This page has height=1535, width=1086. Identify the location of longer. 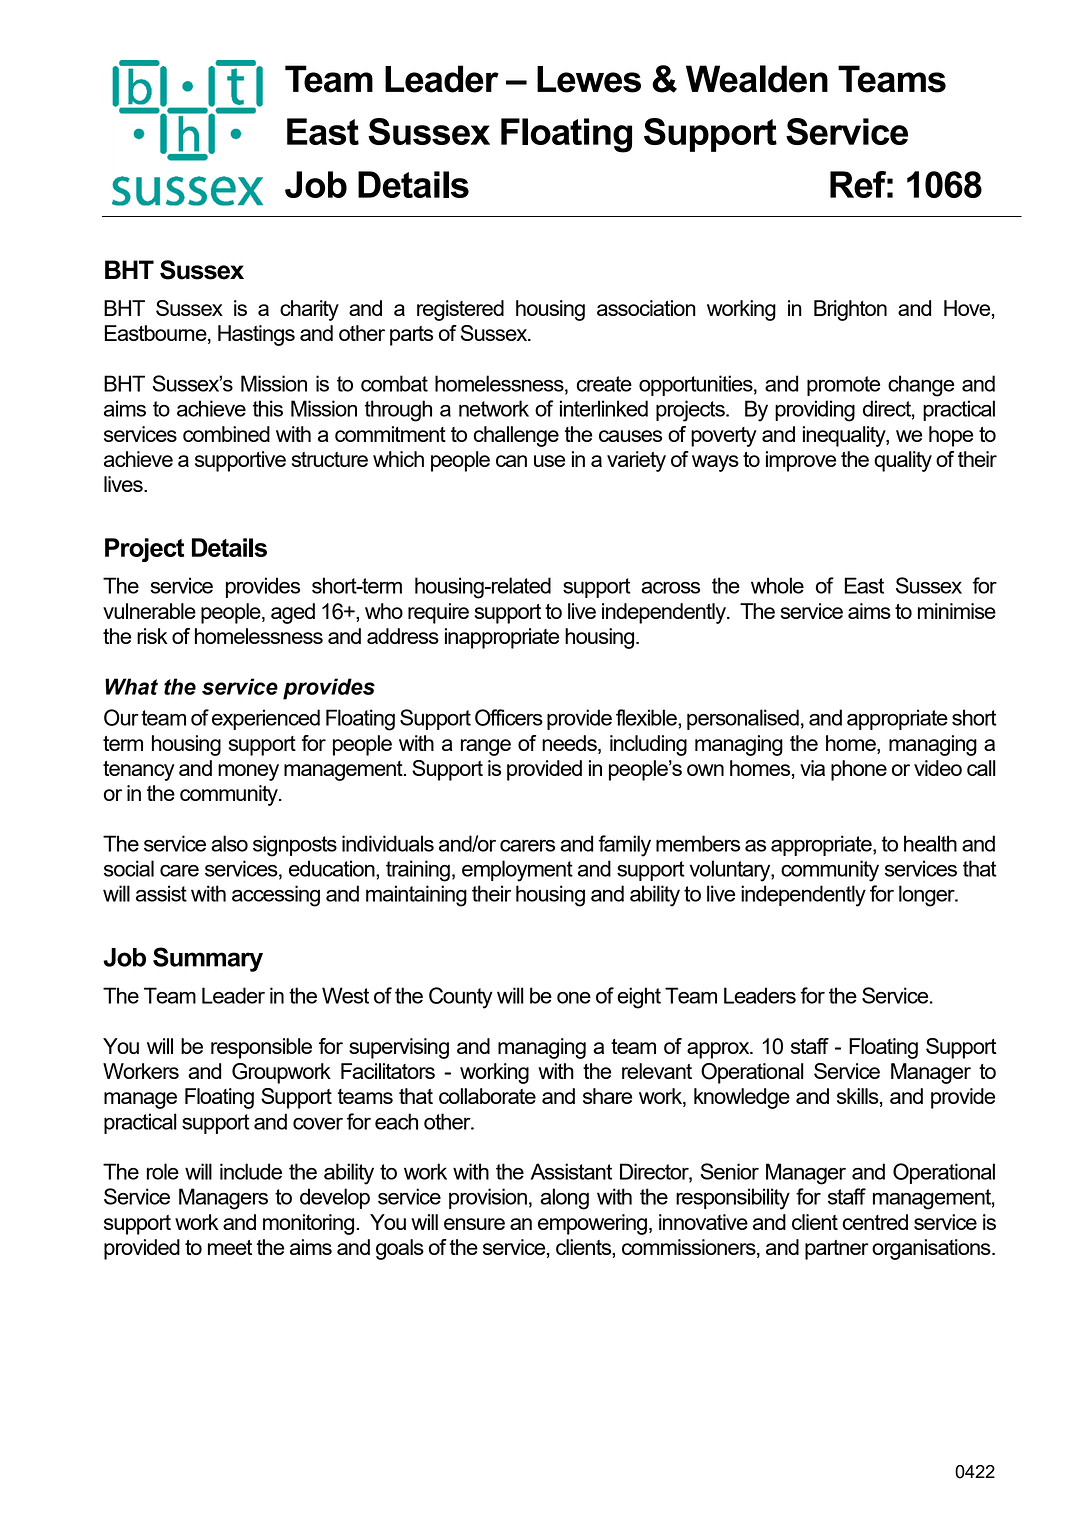
(928, 896).
